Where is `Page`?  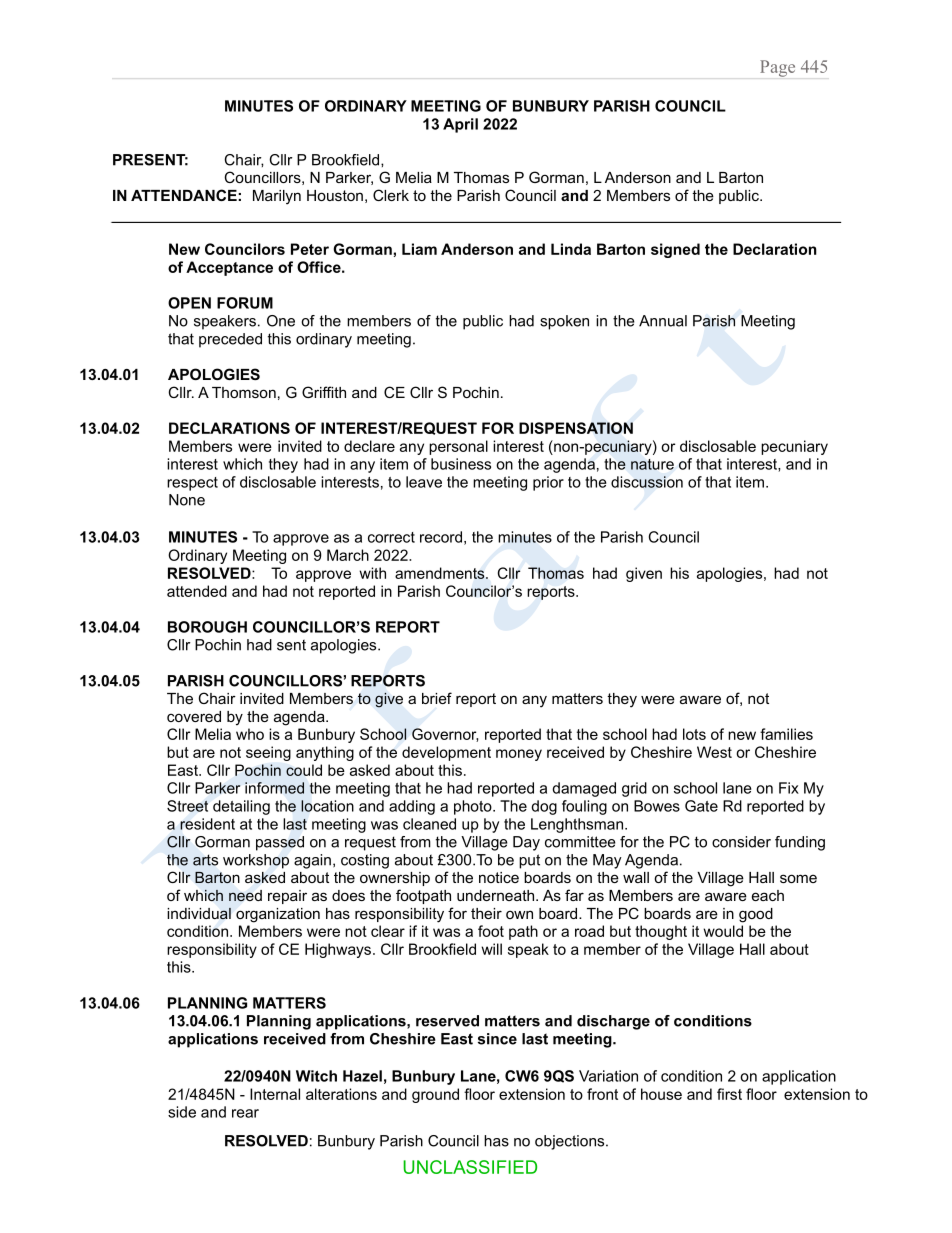
Page is located at coordinates (777, 68).
